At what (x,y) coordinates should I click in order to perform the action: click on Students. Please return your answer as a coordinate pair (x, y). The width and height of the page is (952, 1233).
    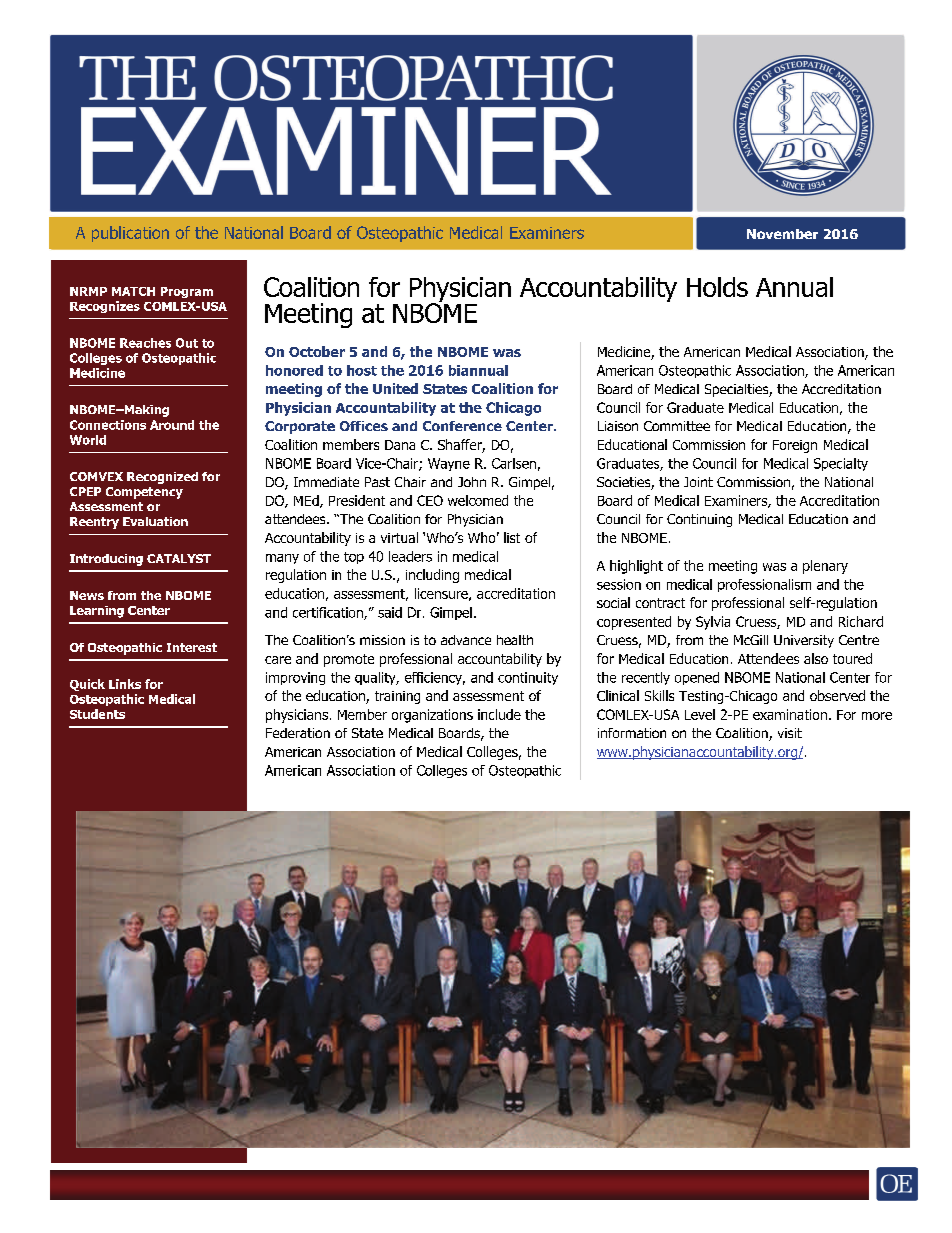
    Looking at the image, I should click on (97, 714).
